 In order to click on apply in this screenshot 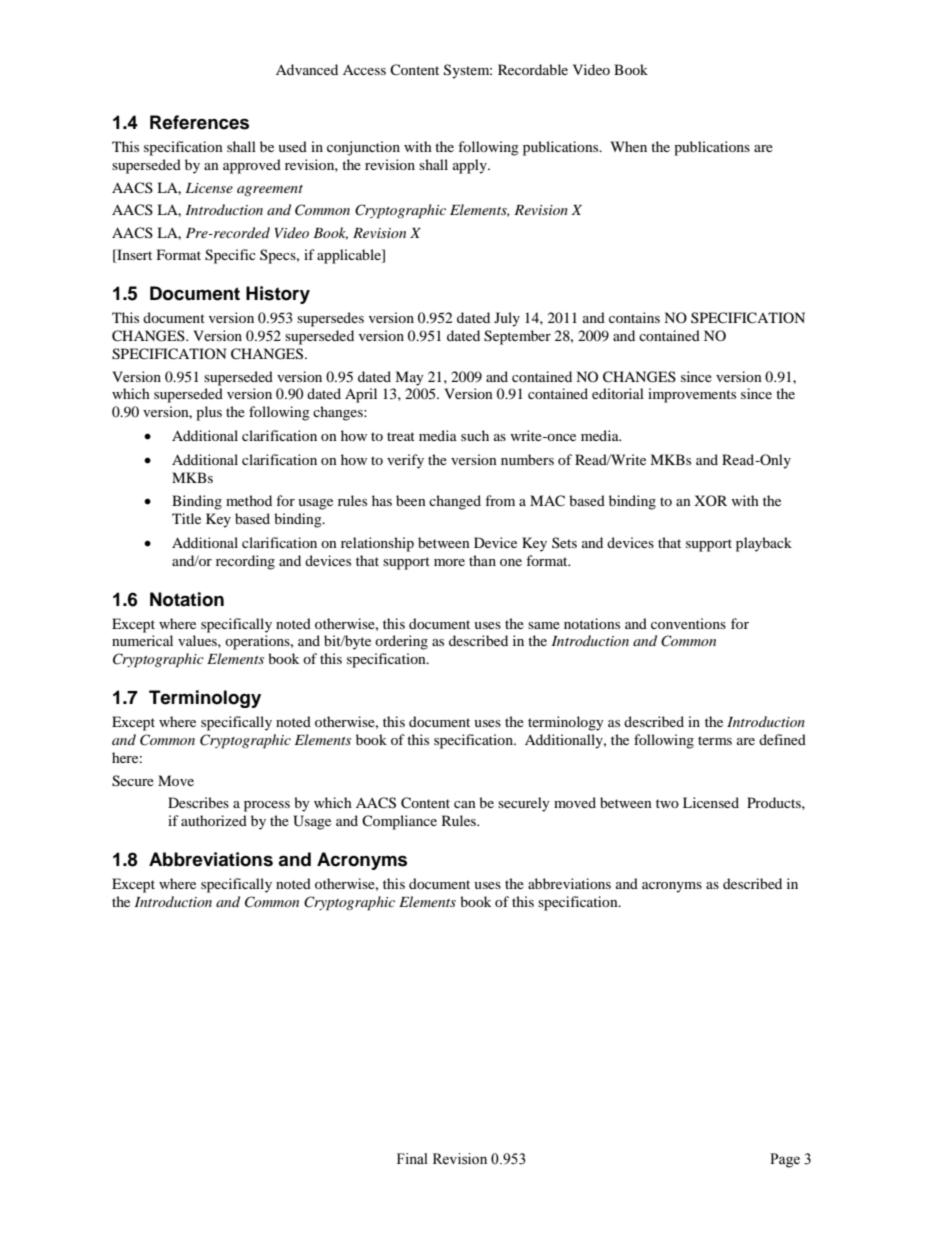, I will do `click(471, 166)`.
